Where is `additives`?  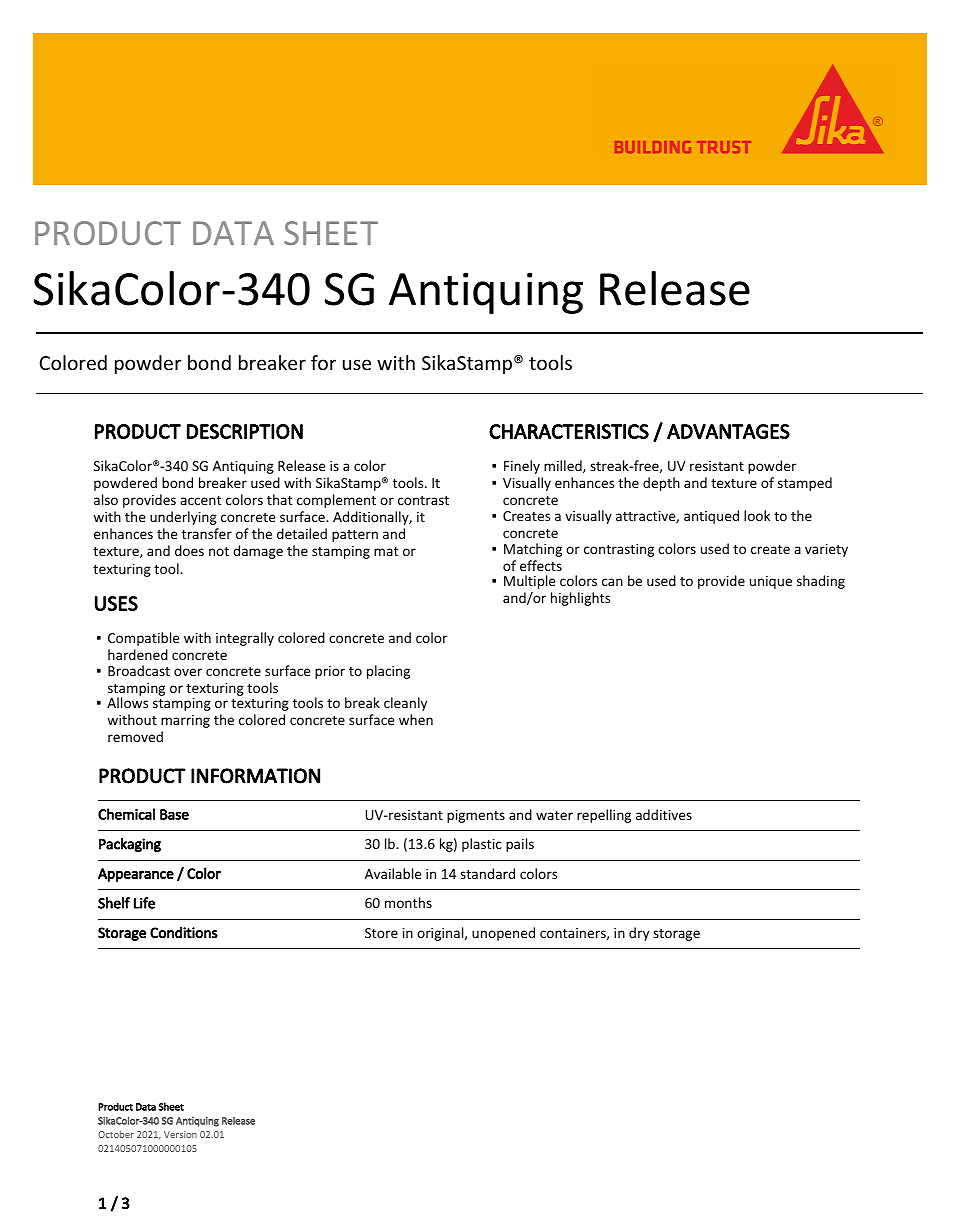 additives is located at coordinates (664, 814).
